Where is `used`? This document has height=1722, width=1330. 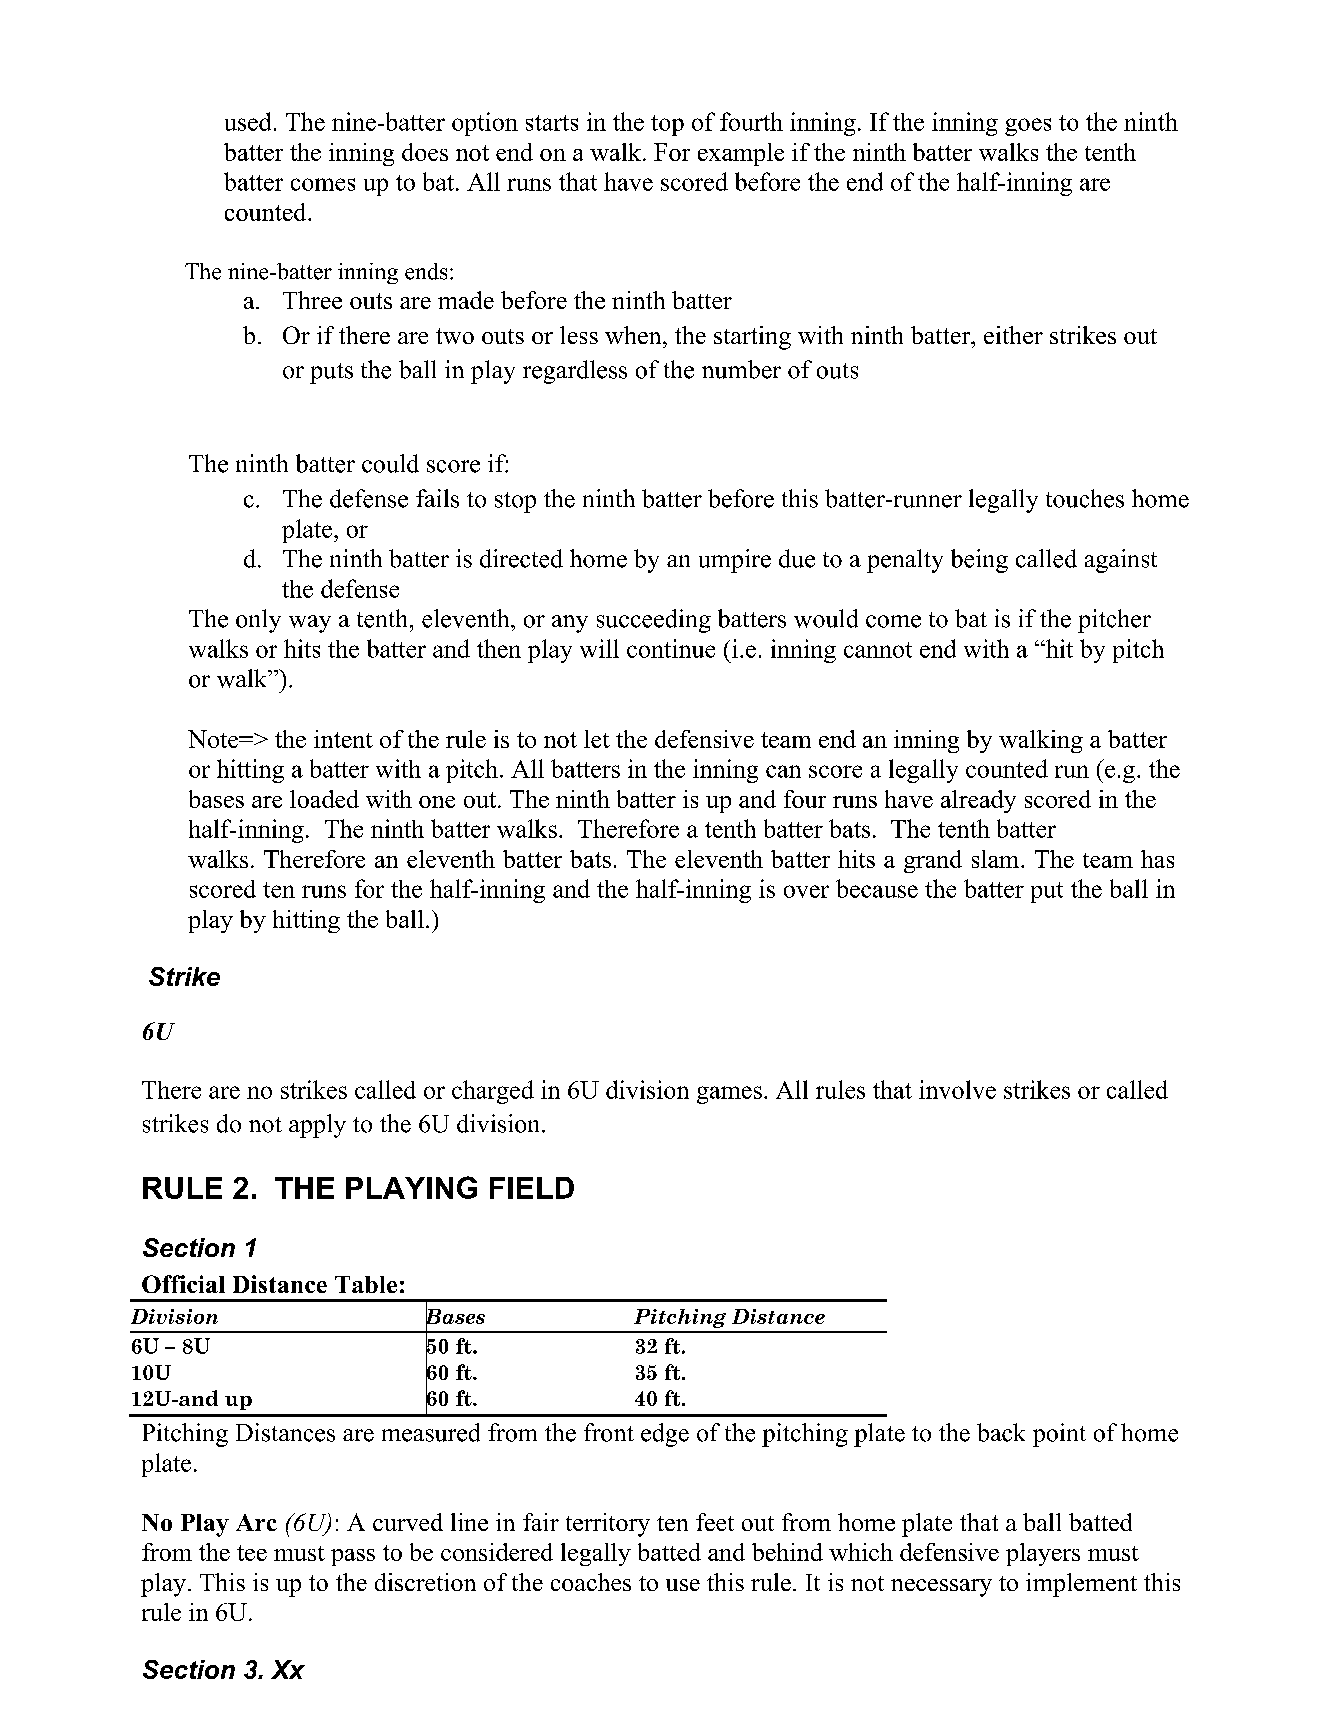
used is located at coordinates (248, 121).
